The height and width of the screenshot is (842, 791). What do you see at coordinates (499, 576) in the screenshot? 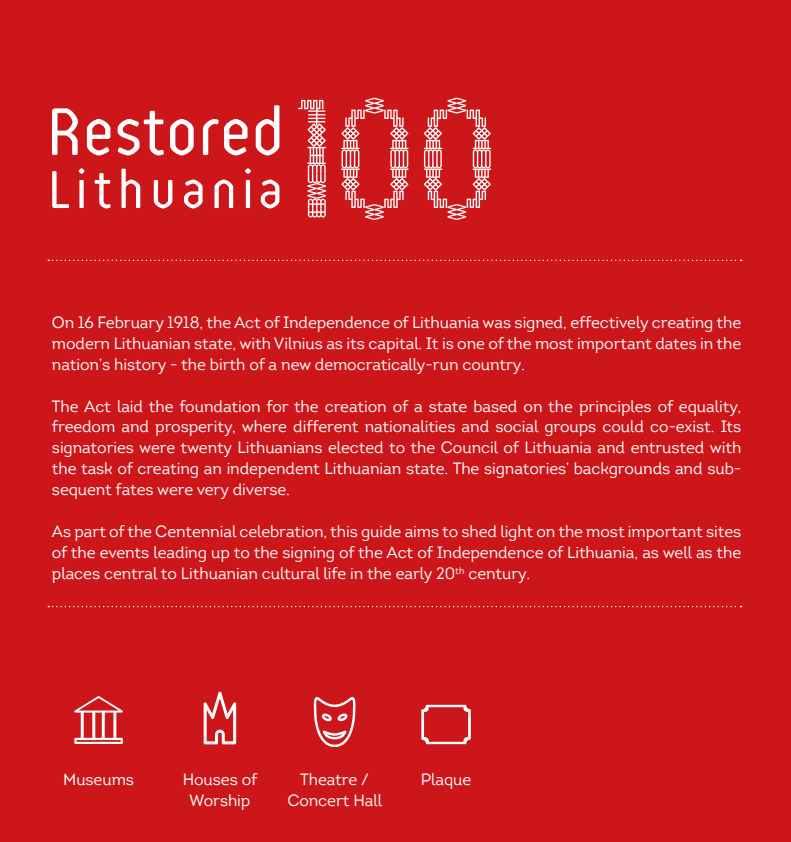
I see `century` at bounding box center [499, 576].
